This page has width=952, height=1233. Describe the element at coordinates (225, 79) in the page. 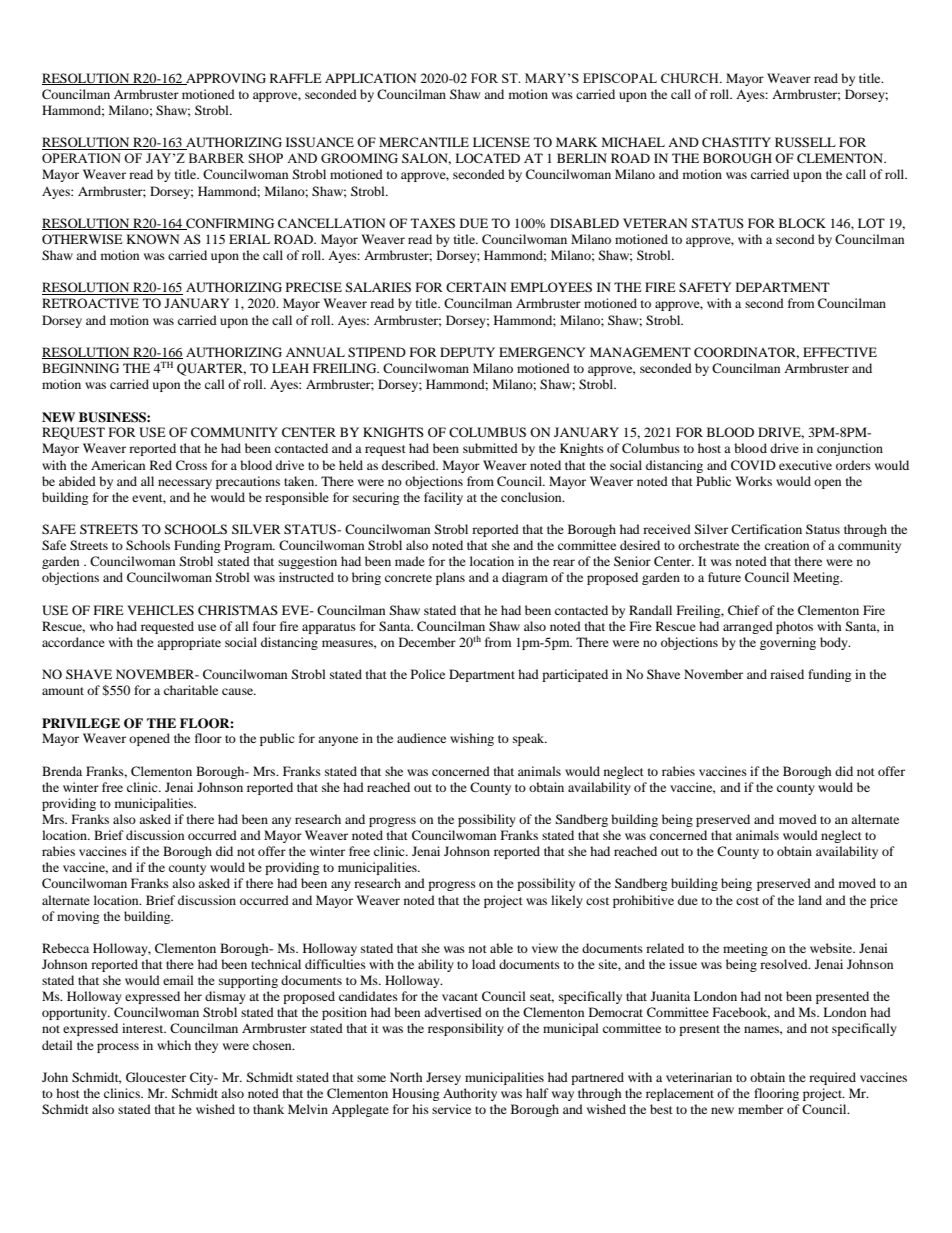

I see `APPROVING` at that location.
